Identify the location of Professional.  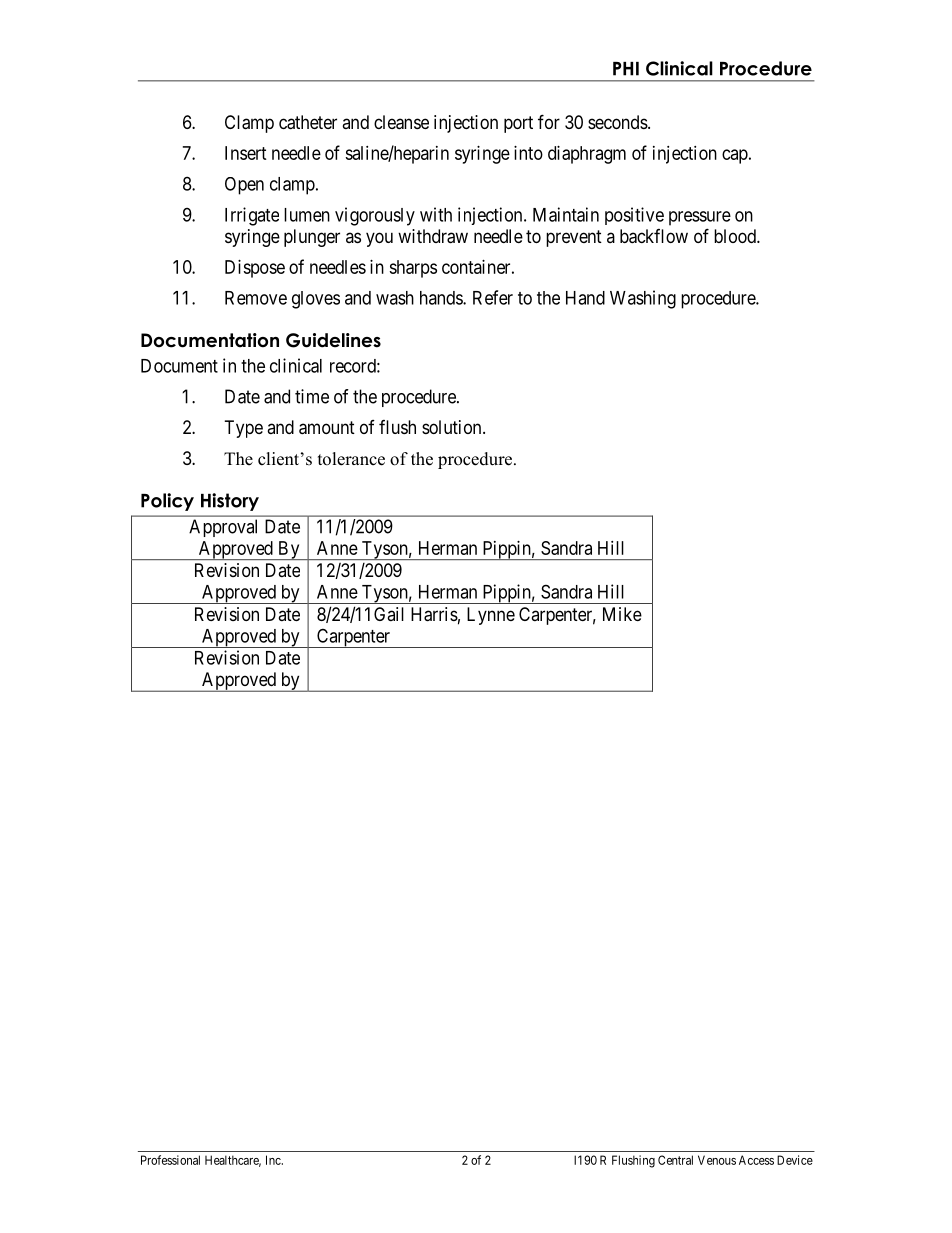
(170, 1160).
